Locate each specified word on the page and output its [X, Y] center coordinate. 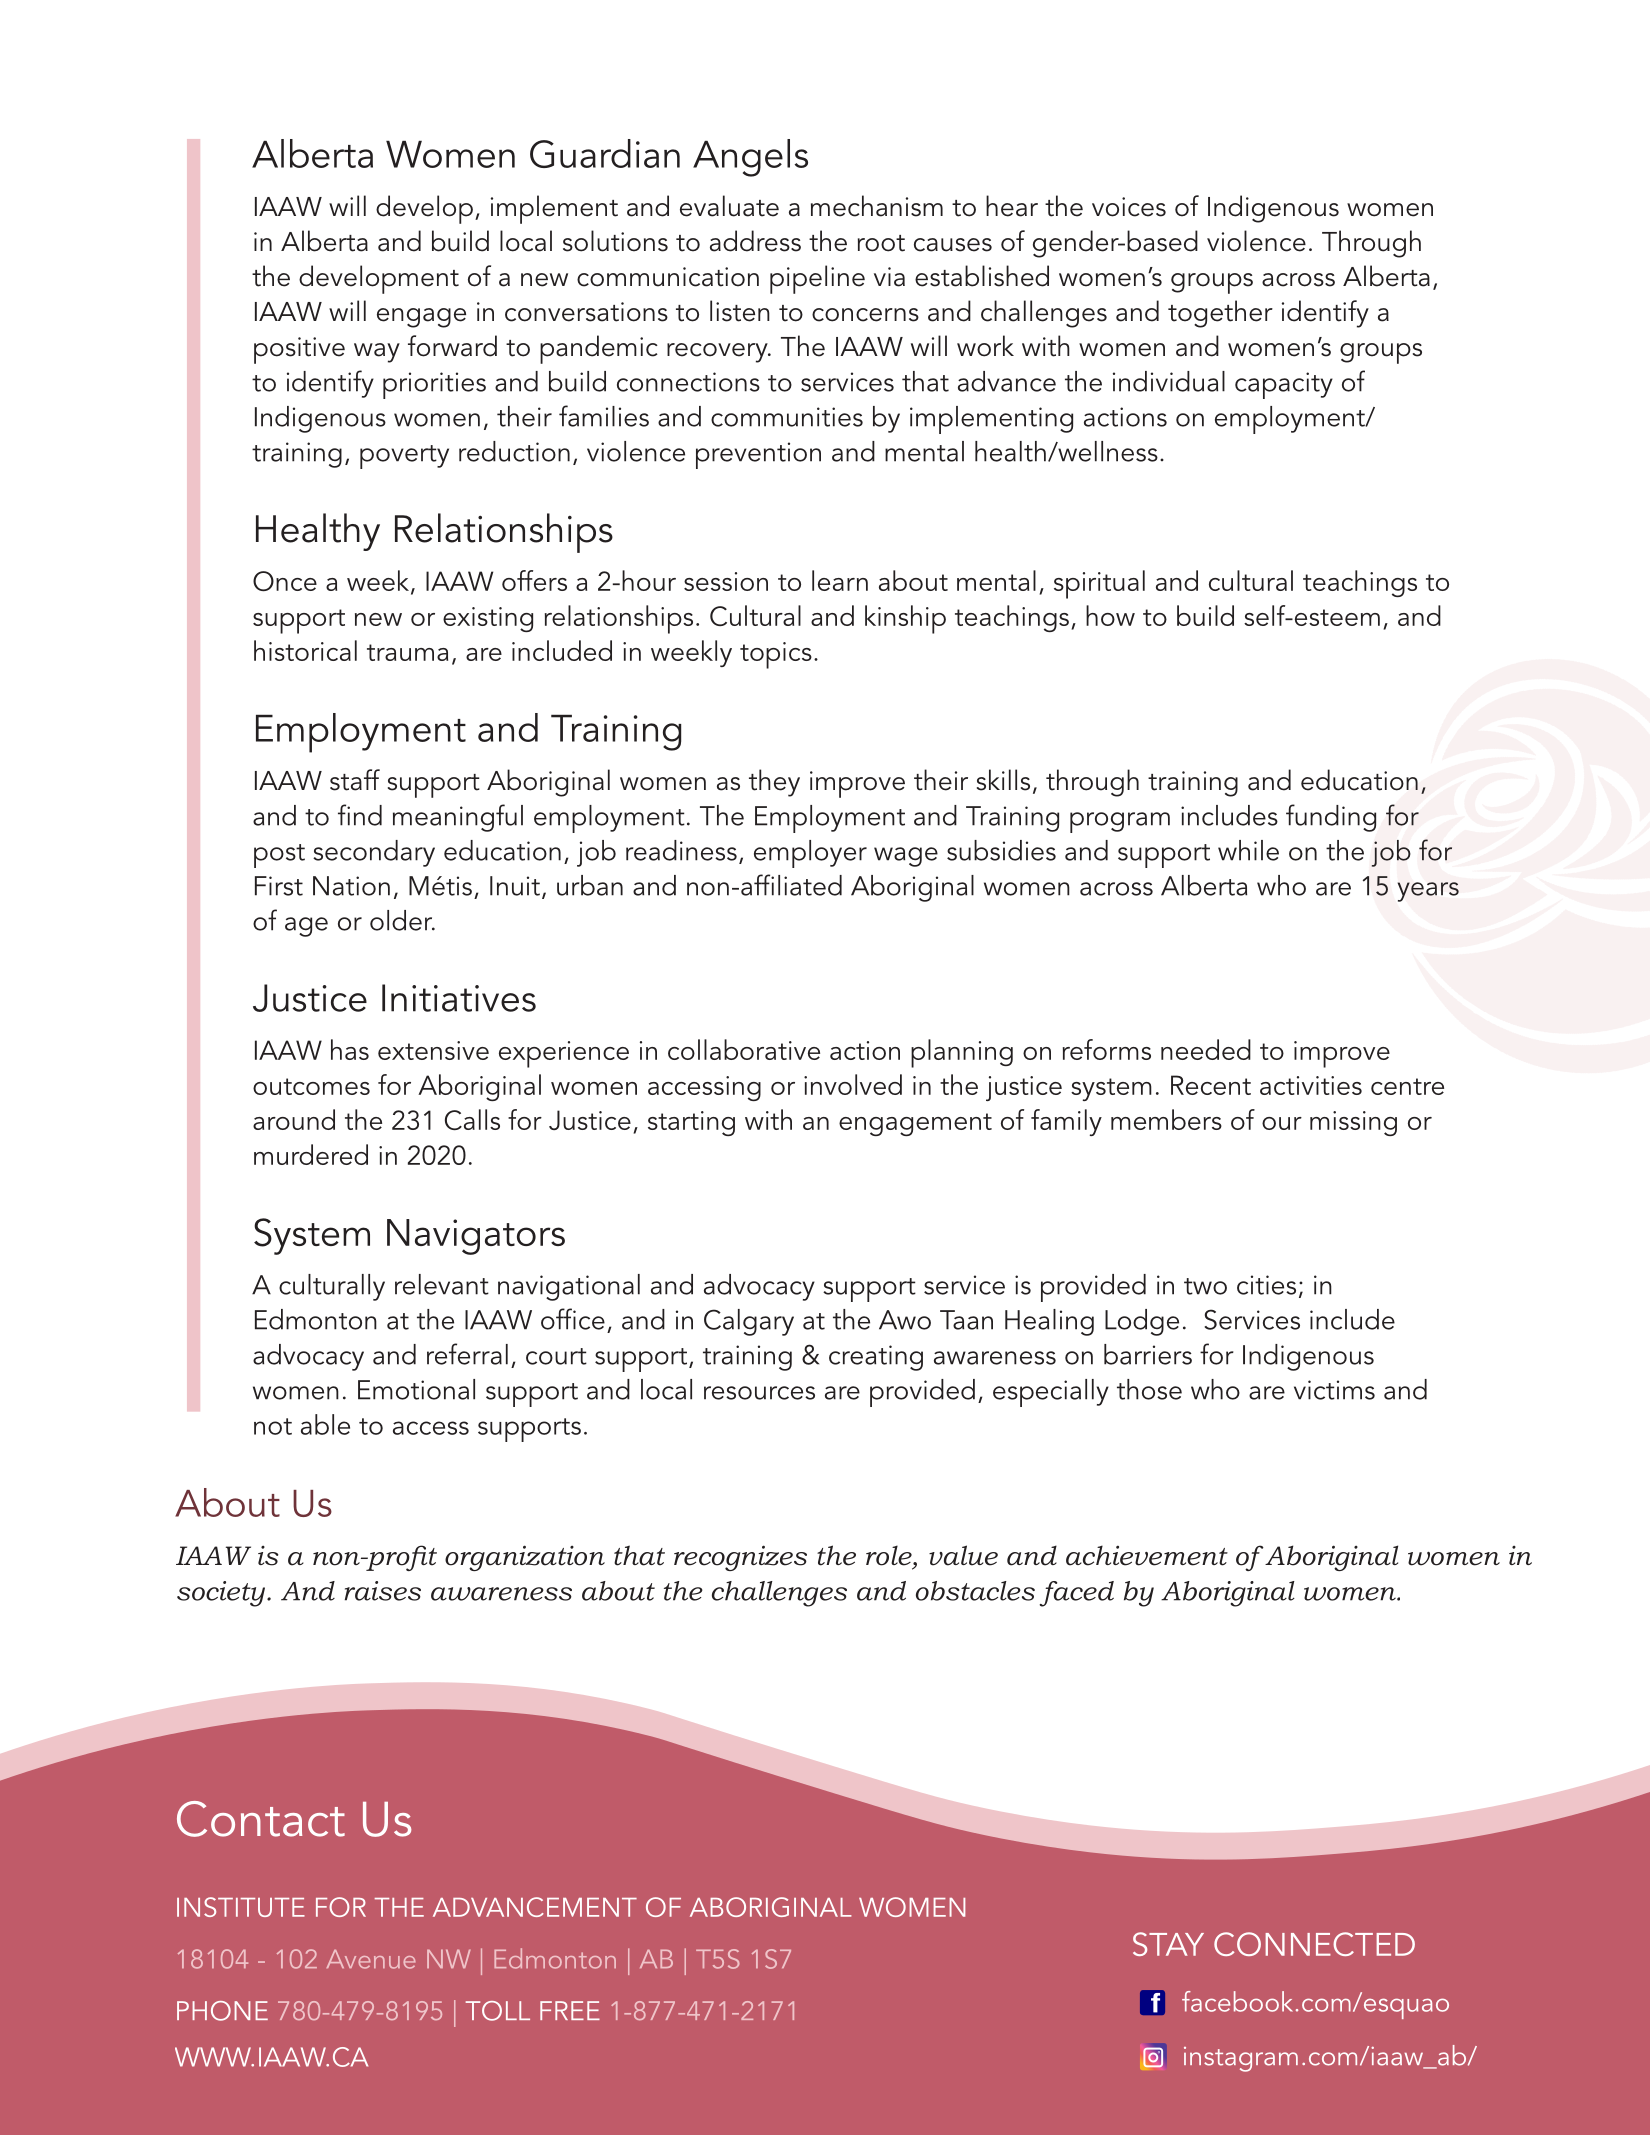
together [1220, 314]
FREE [570, 2010]
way [377, 353]
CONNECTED [1314, 1944]
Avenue [371, 1959]
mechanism [877, 206]
